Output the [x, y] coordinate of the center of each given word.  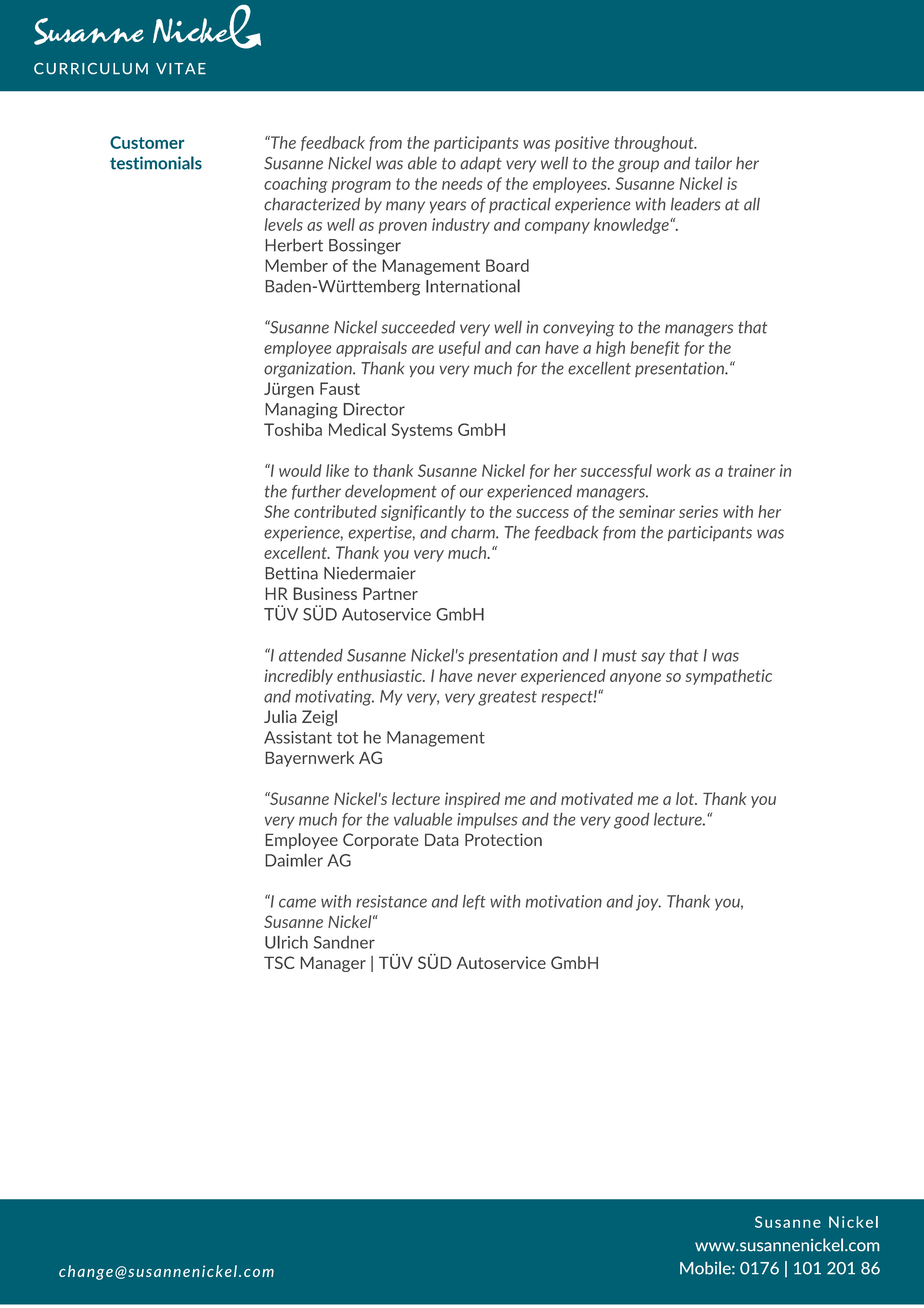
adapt [481, 164]
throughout [655, 144]
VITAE [181, 69]
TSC [279, 962]
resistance [391, 901]
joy [648, 903]
